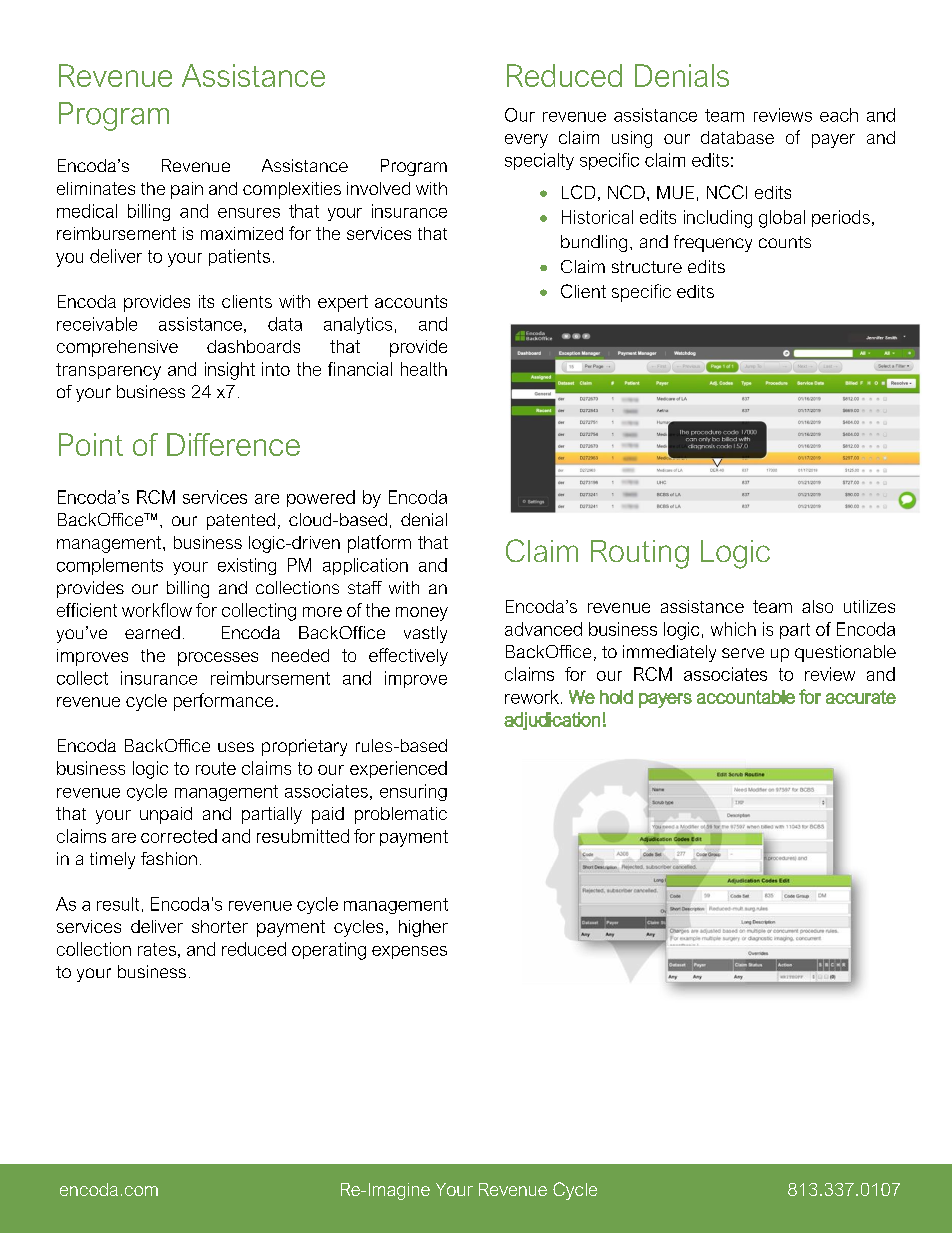 The height and width of the image is (1233, 952). What do you see at coordinates (379, 544) in the image?
I see `platform` at bounding box center [379, 544].
